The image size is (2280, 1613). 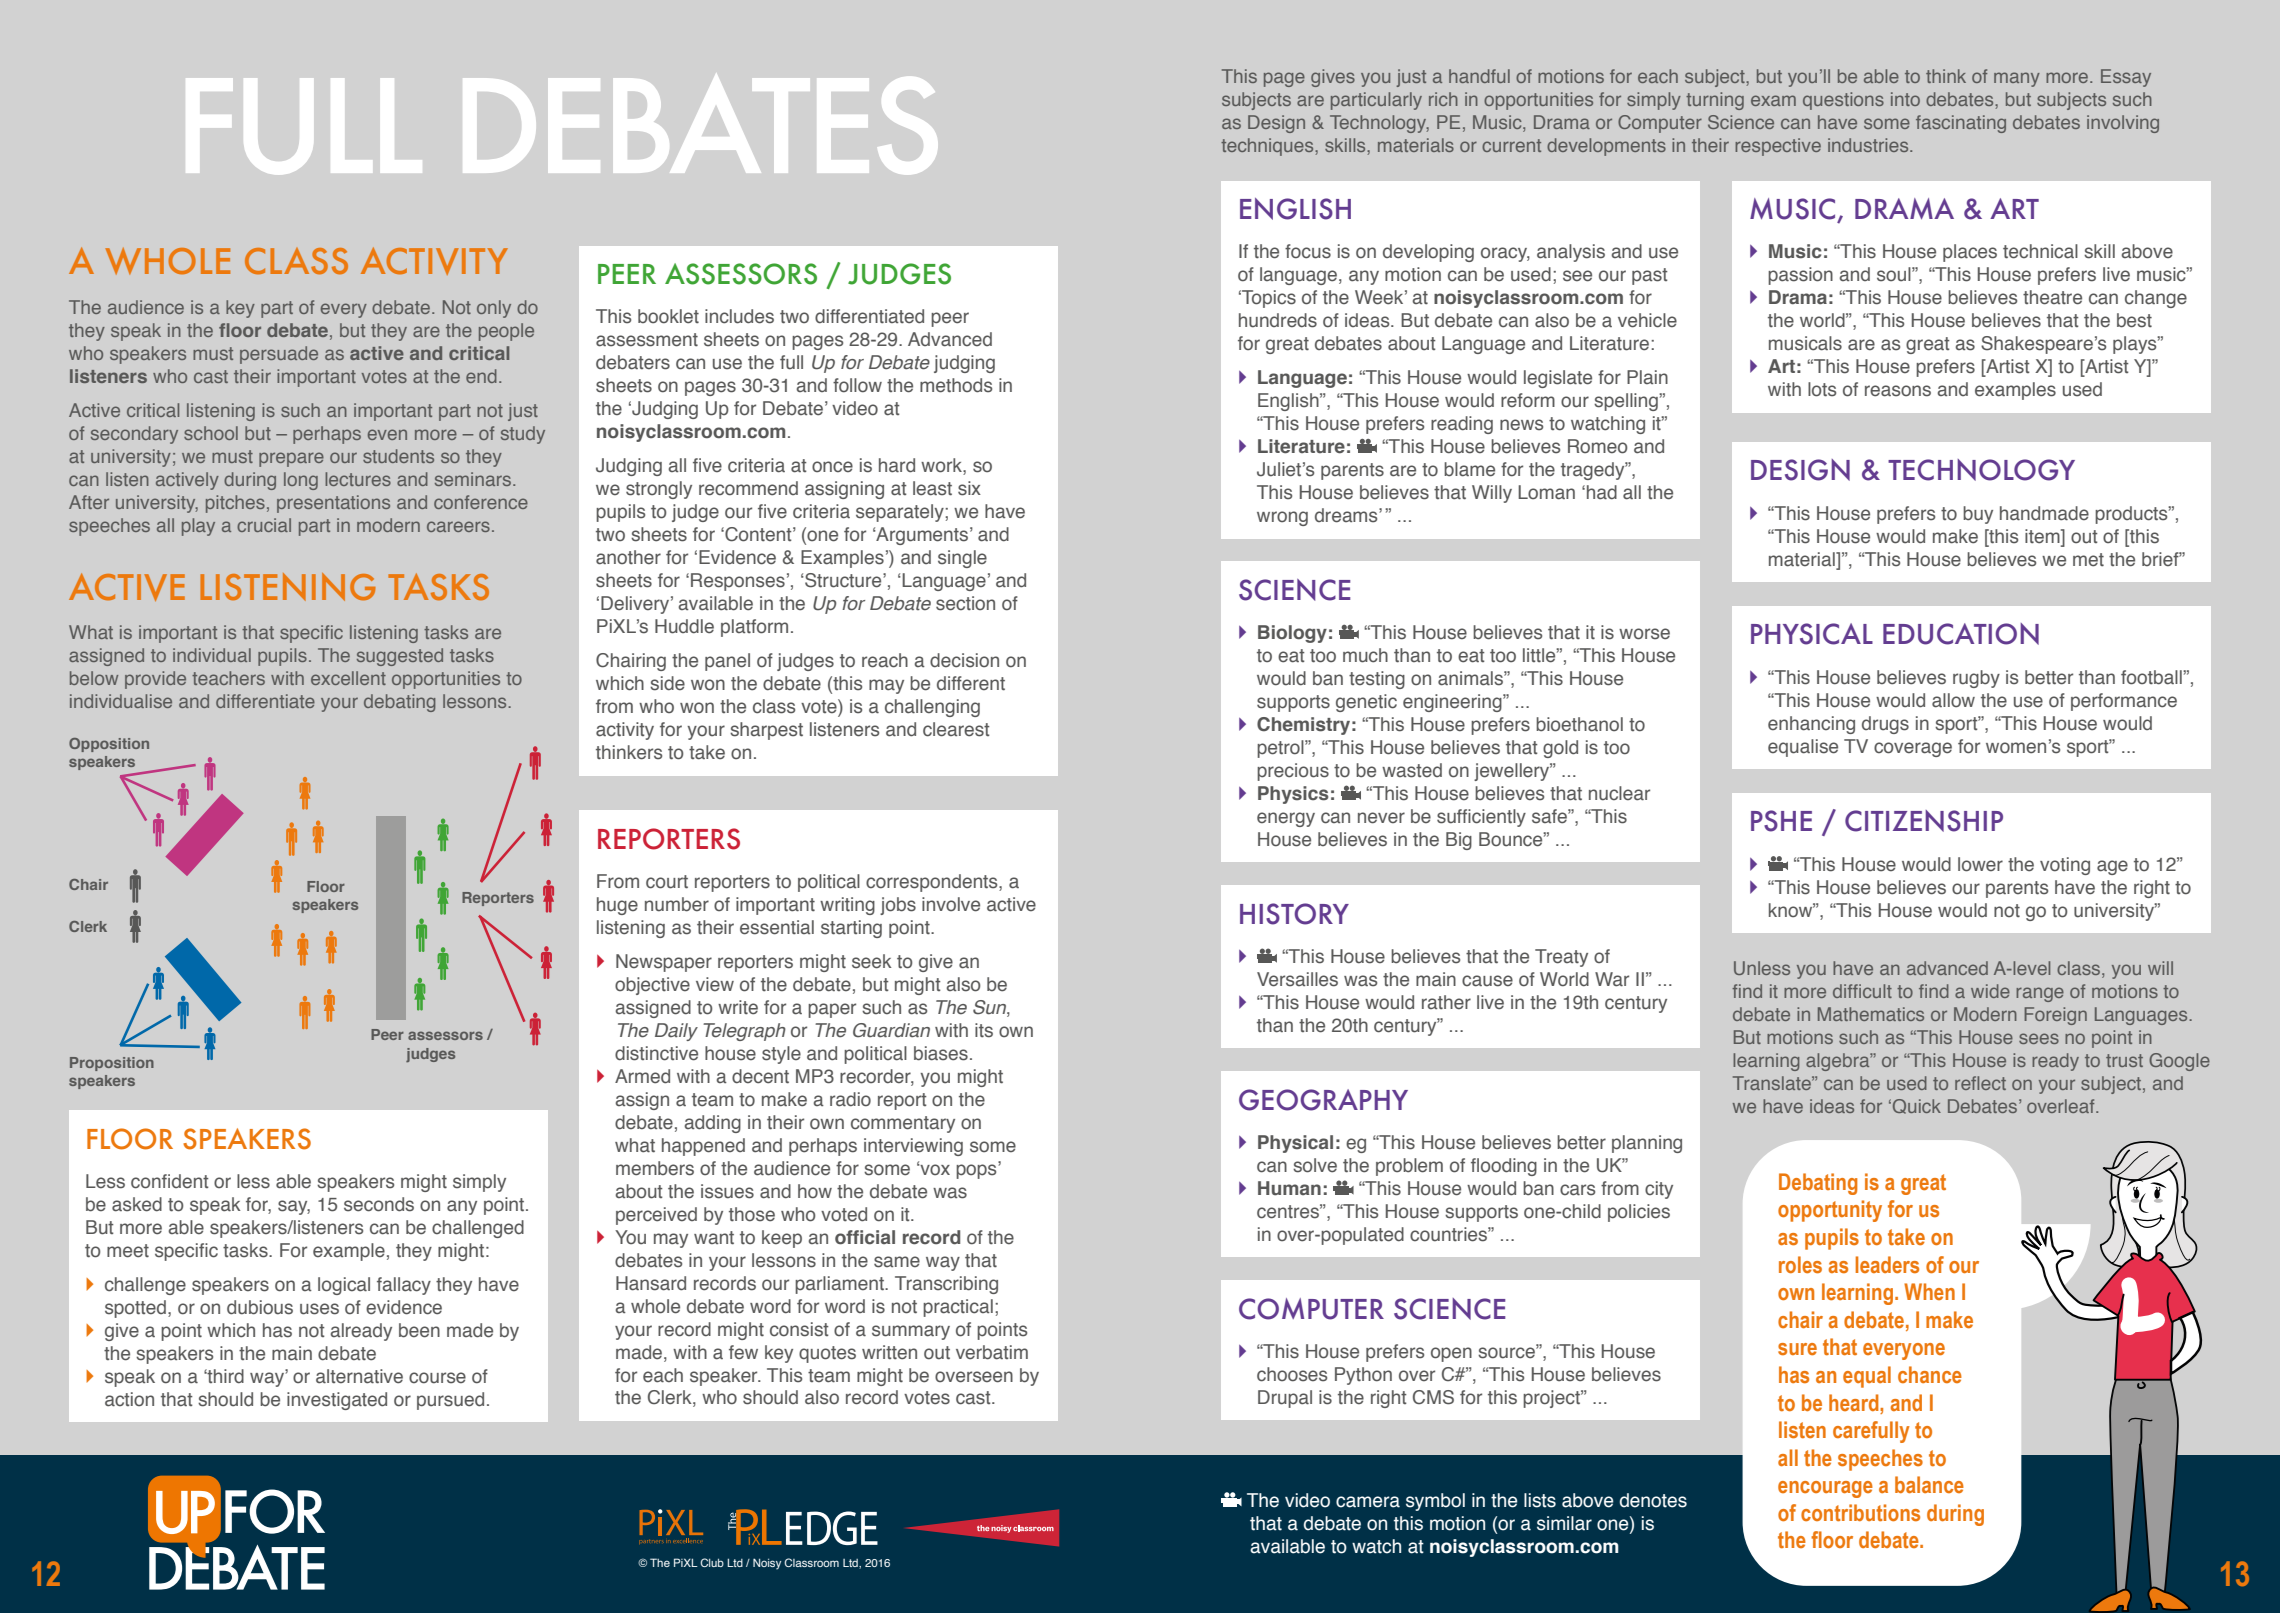 What do you see at coordinates (1860, 1512) in the image?
I see `contributions` at bounding box center [1860, 1512].
